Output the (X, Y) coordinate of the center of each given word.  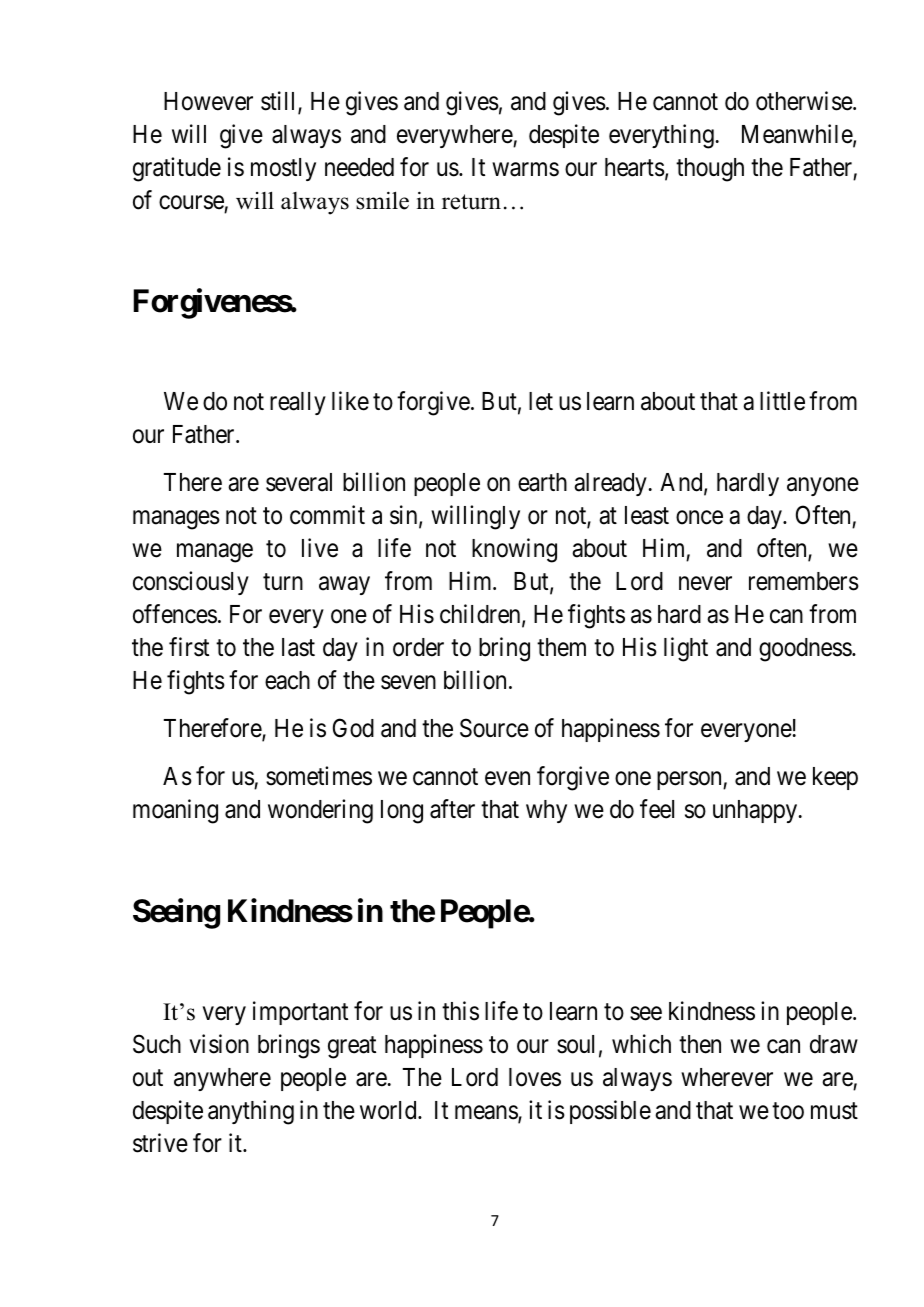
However (208, 101)
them (561, 647)
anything (251, 1112)
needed (359, 167)
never (705, 584)
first (189, 647)
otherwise (805, 101)
